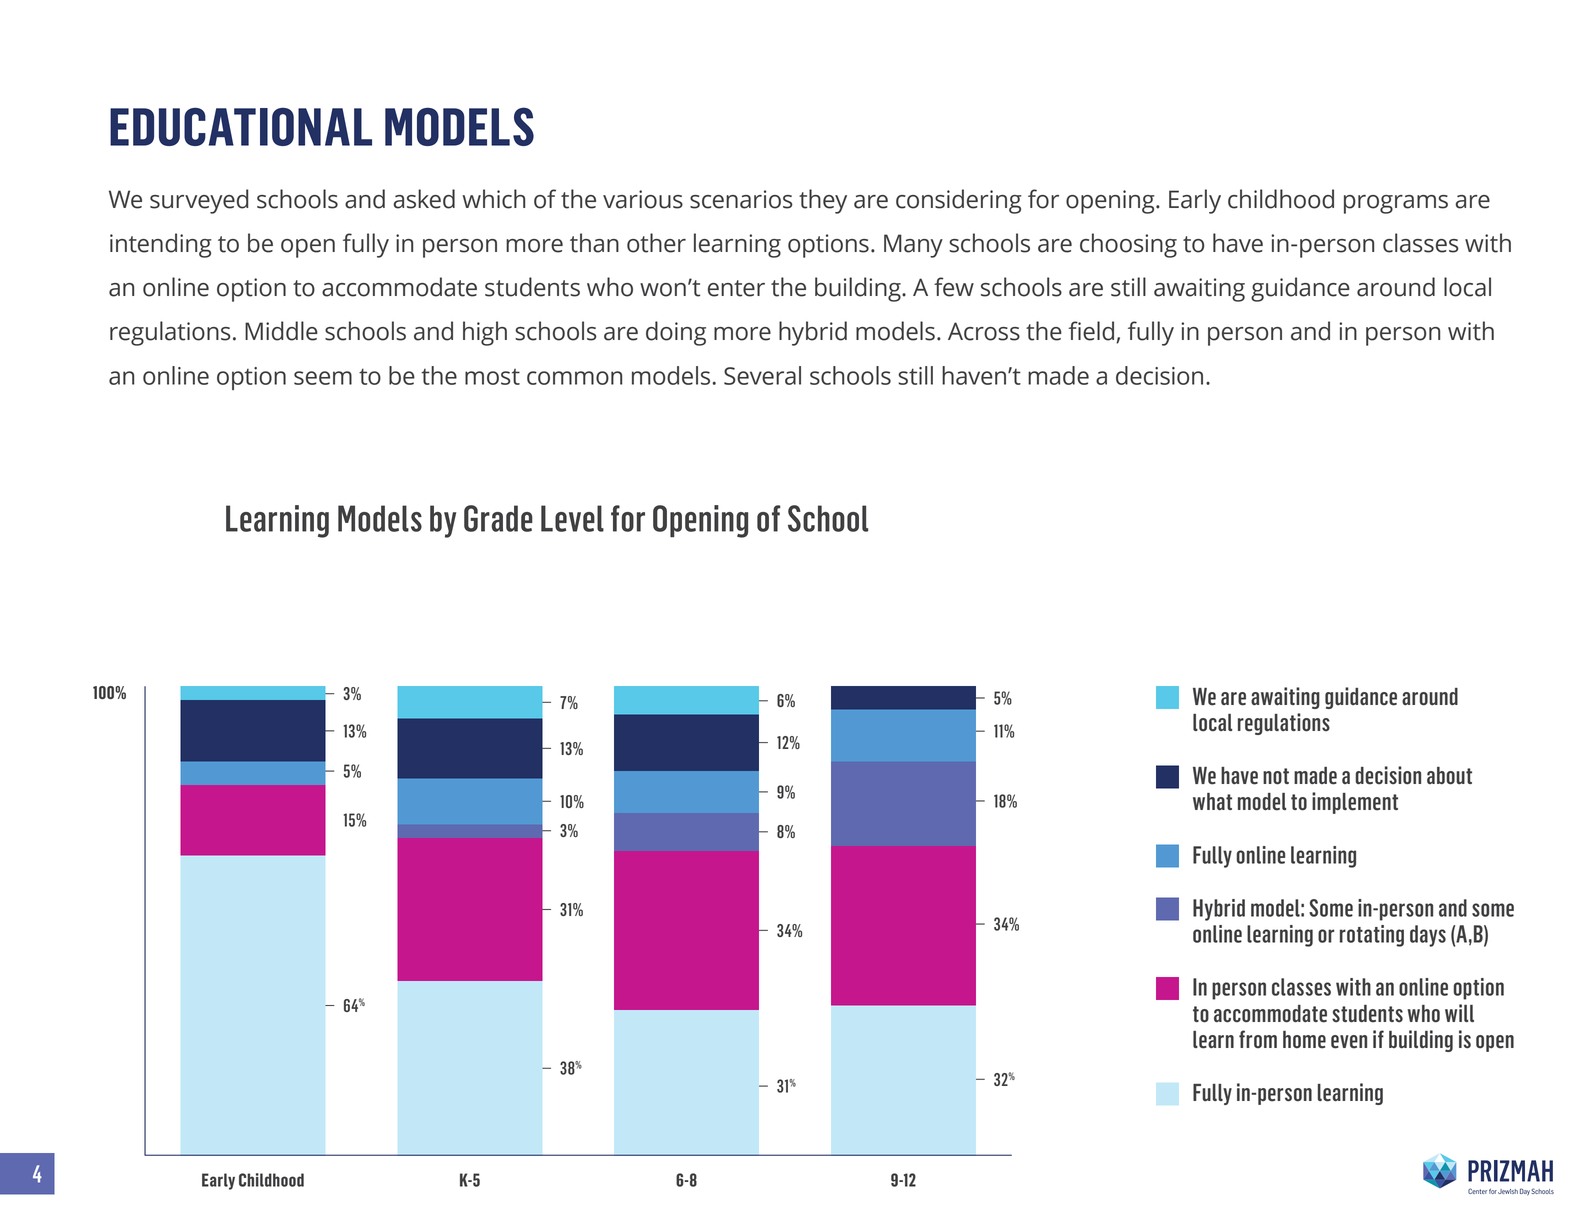 The width and height of the page is (1590, 1228). What do you see at coordinates (498, 518) in the page?
I see `Grade` at bounding box center [498, 518].
